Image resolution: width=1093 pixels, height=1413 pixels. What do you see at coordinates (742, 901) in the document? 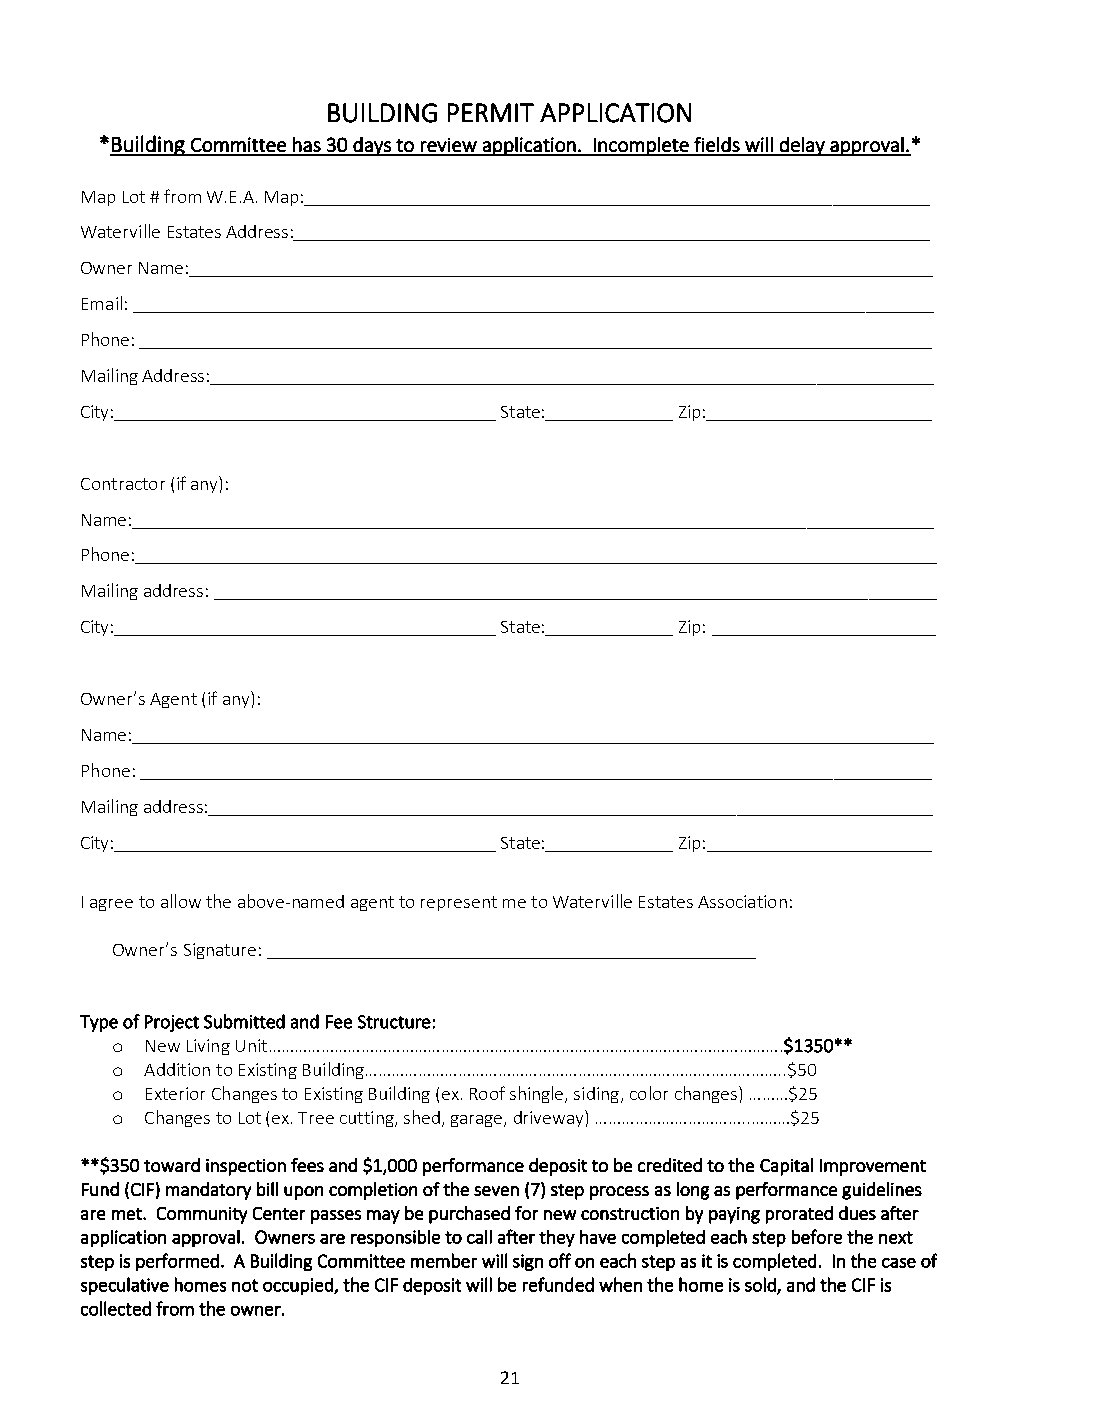
I see `Association` at bounding box center [742, 901].
